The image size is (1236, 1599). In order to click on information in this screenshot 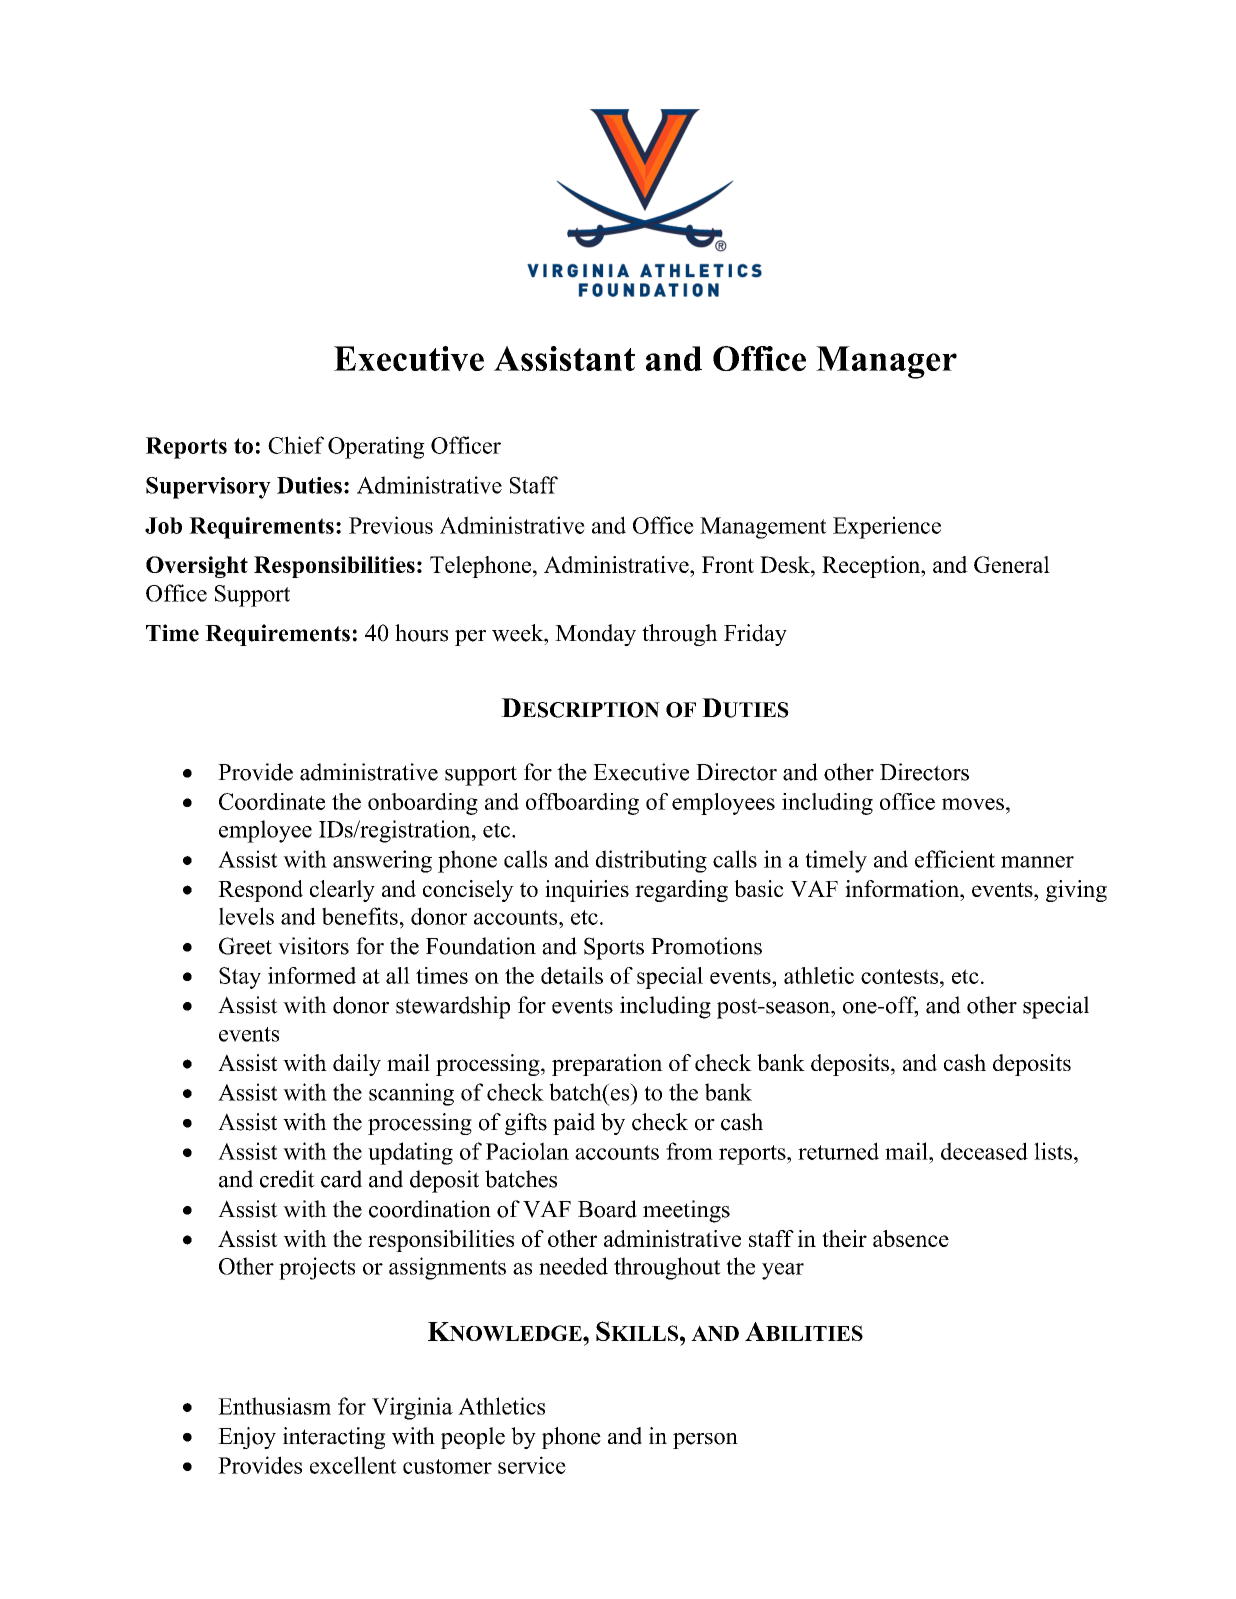, I will do `click(903, 888)`.
